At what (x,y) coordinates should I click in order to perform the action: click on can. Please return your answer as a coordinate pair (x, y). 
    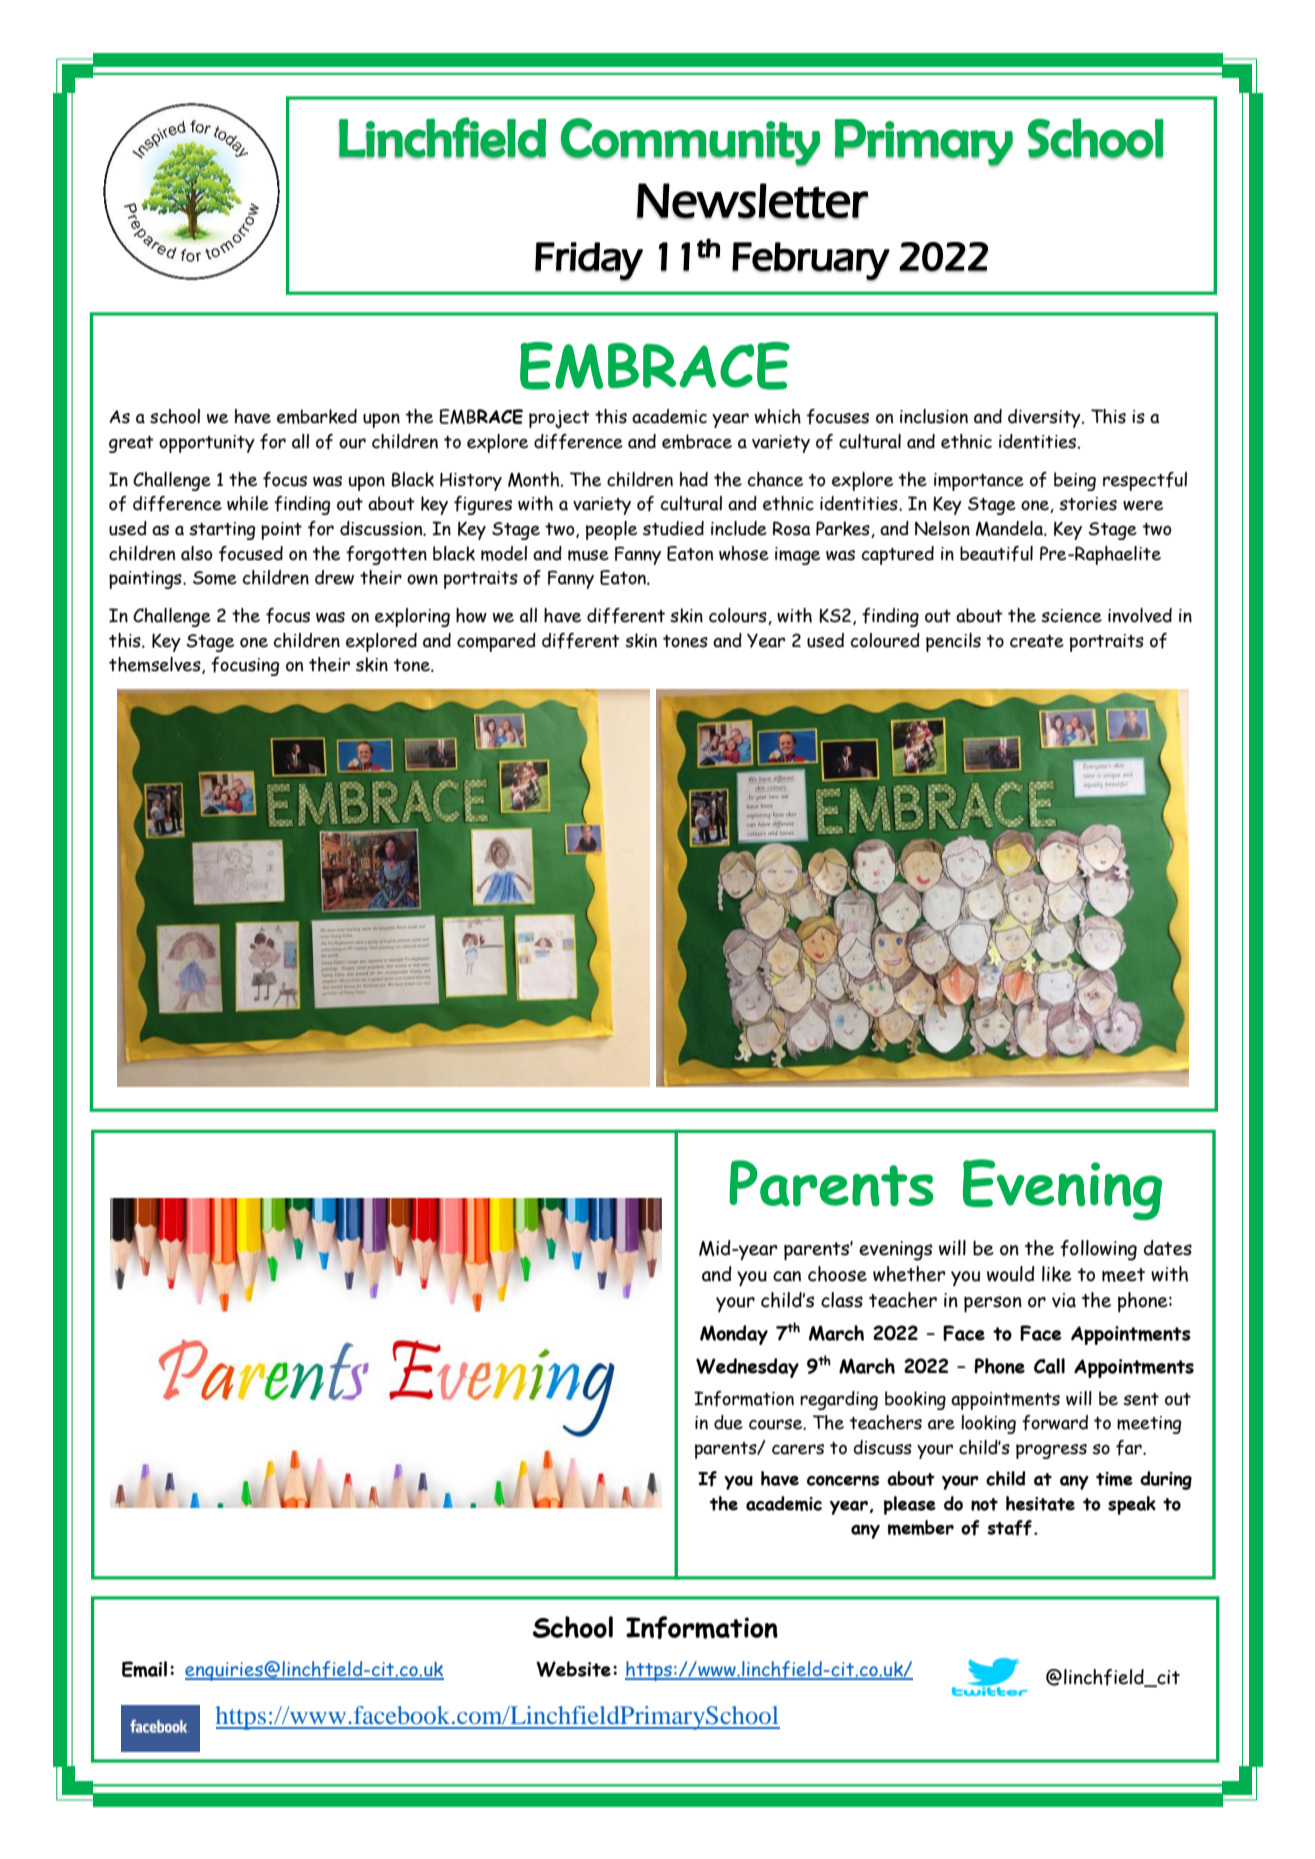
    Looking at the image, I should click on (787, 1276).
